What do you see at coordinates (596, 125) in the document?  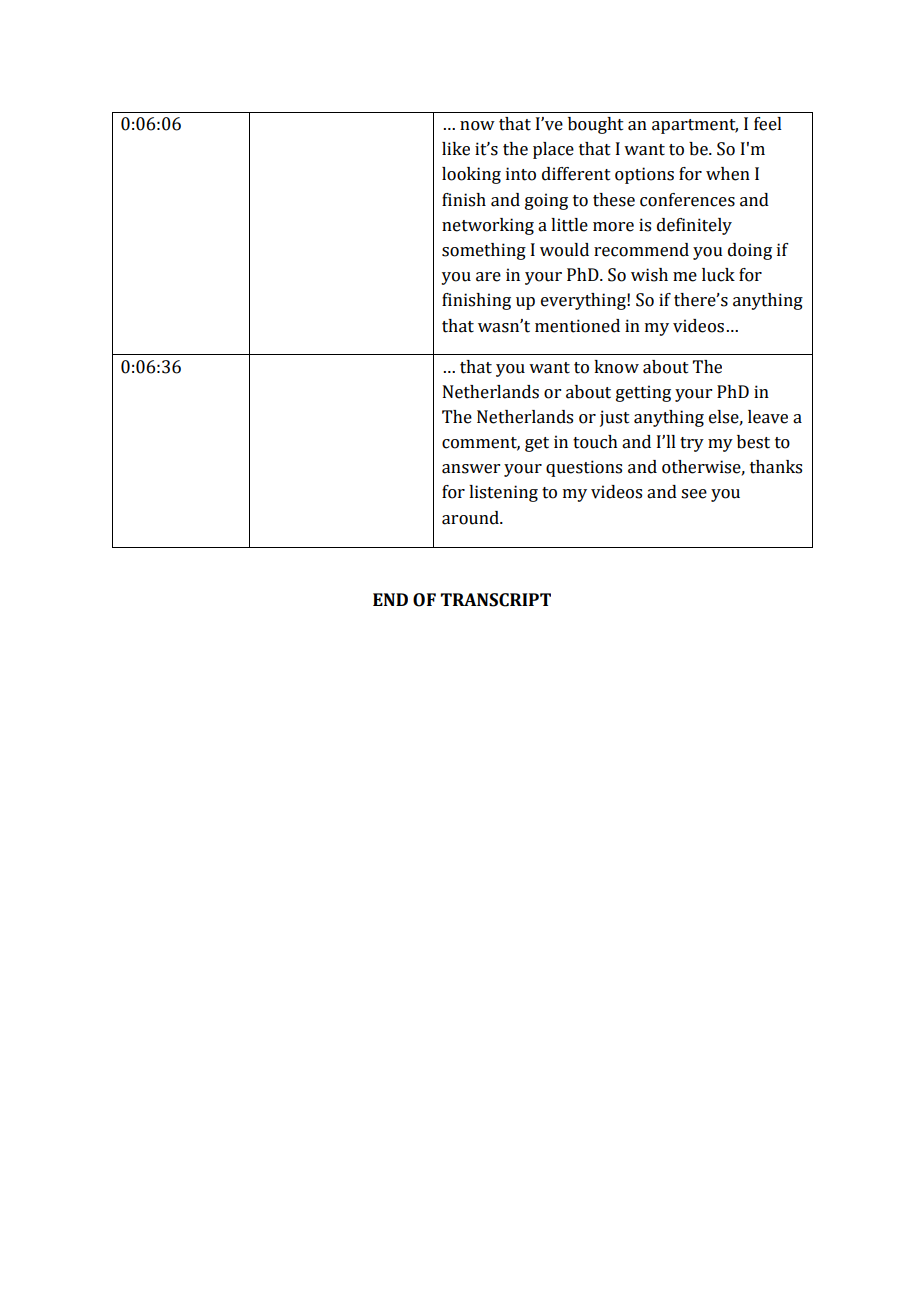 I see `bought` at bounding box center [596, 125].
